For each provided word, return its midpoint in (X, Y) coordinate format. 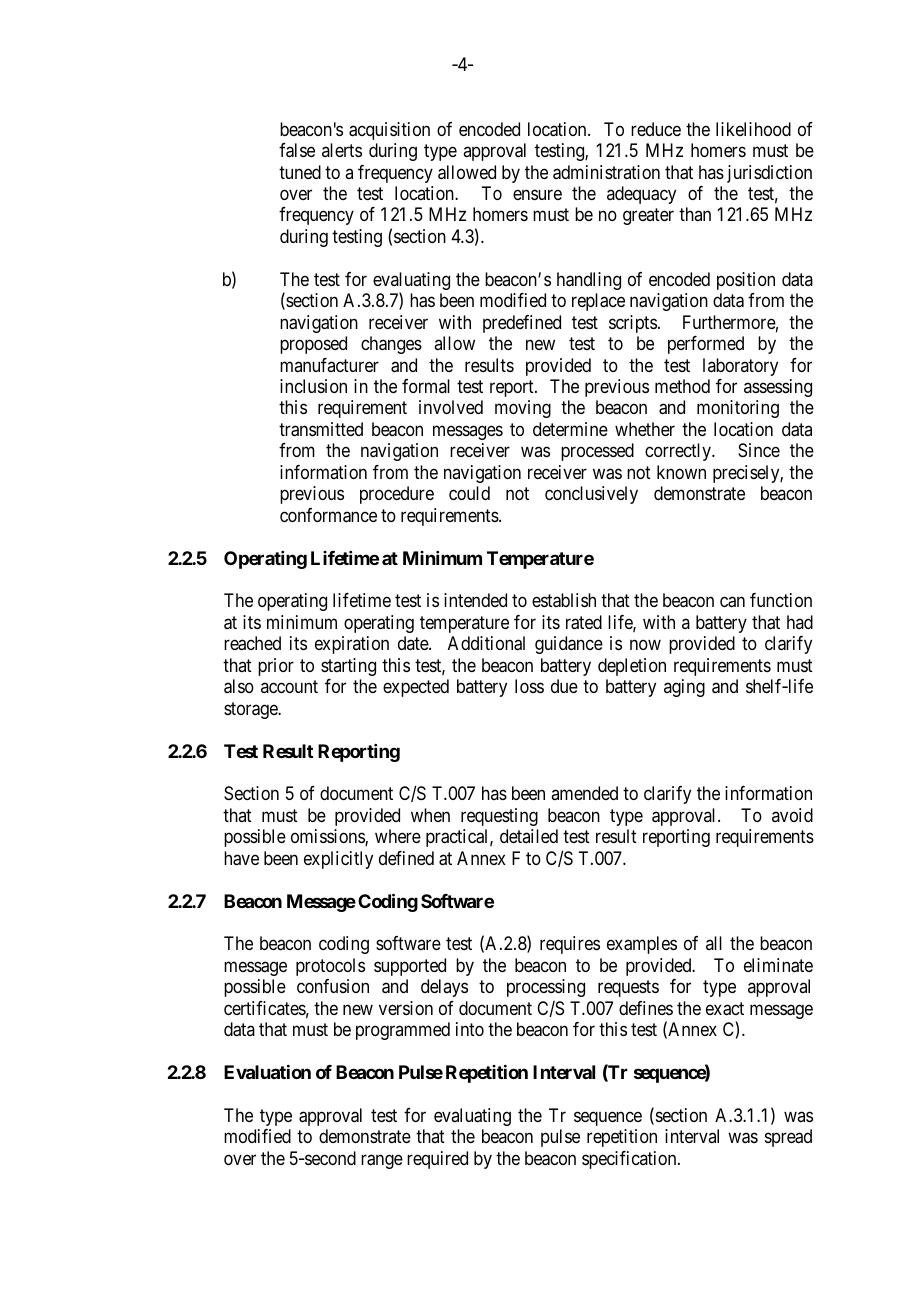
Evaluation (267, 1072)
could (469, 493)
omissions (328, 837)
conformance (328, 515)
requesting (499, 817)
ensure (537, 194)
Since (759, 450)
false (297, 150)
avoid (792, 815)
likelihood (753, 129)
